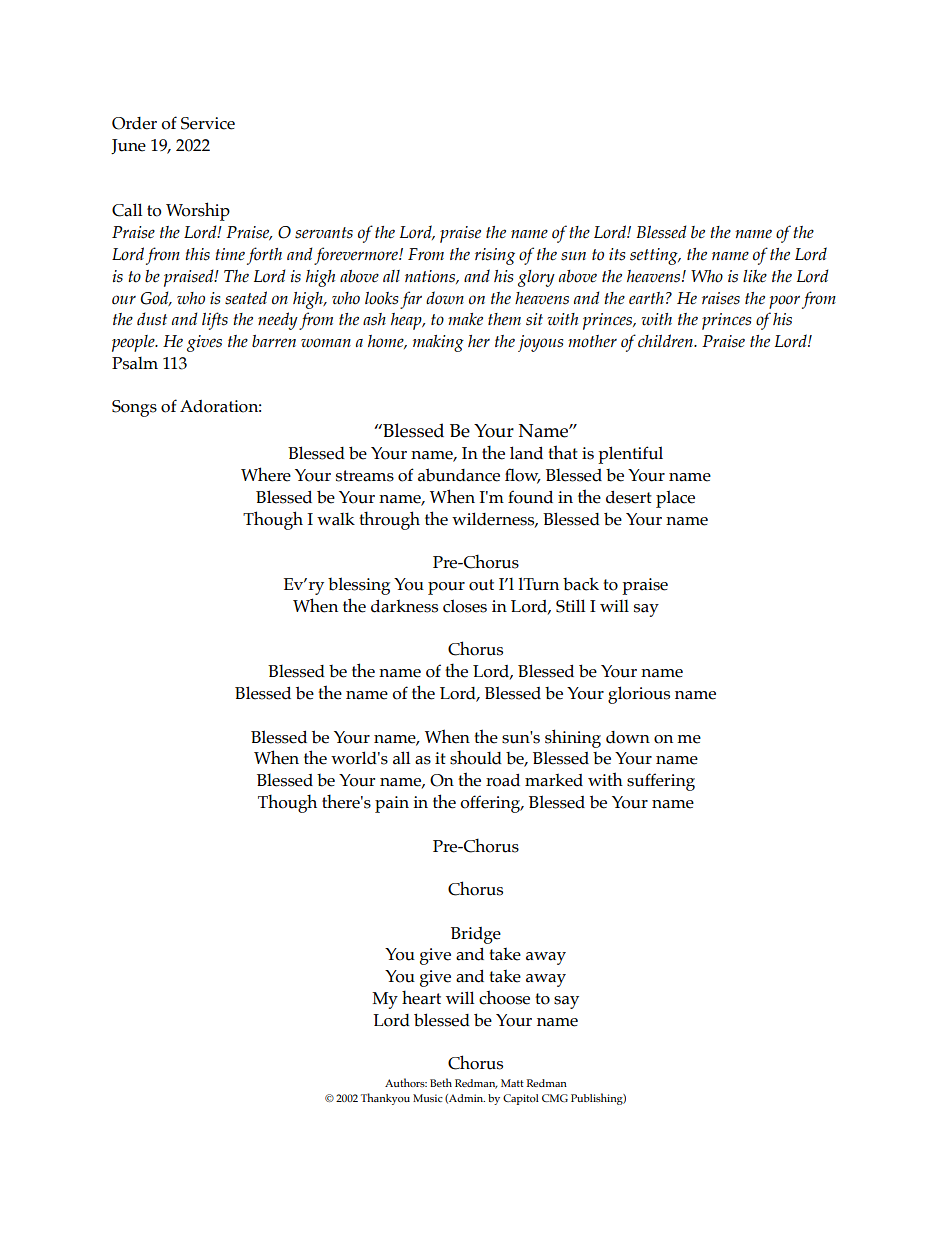 Image resolution: width=952 pixels, height=1233 pixels. Describe the element at coordinates (441, 1082) in the screenshot. I see `Beth` at that location.
